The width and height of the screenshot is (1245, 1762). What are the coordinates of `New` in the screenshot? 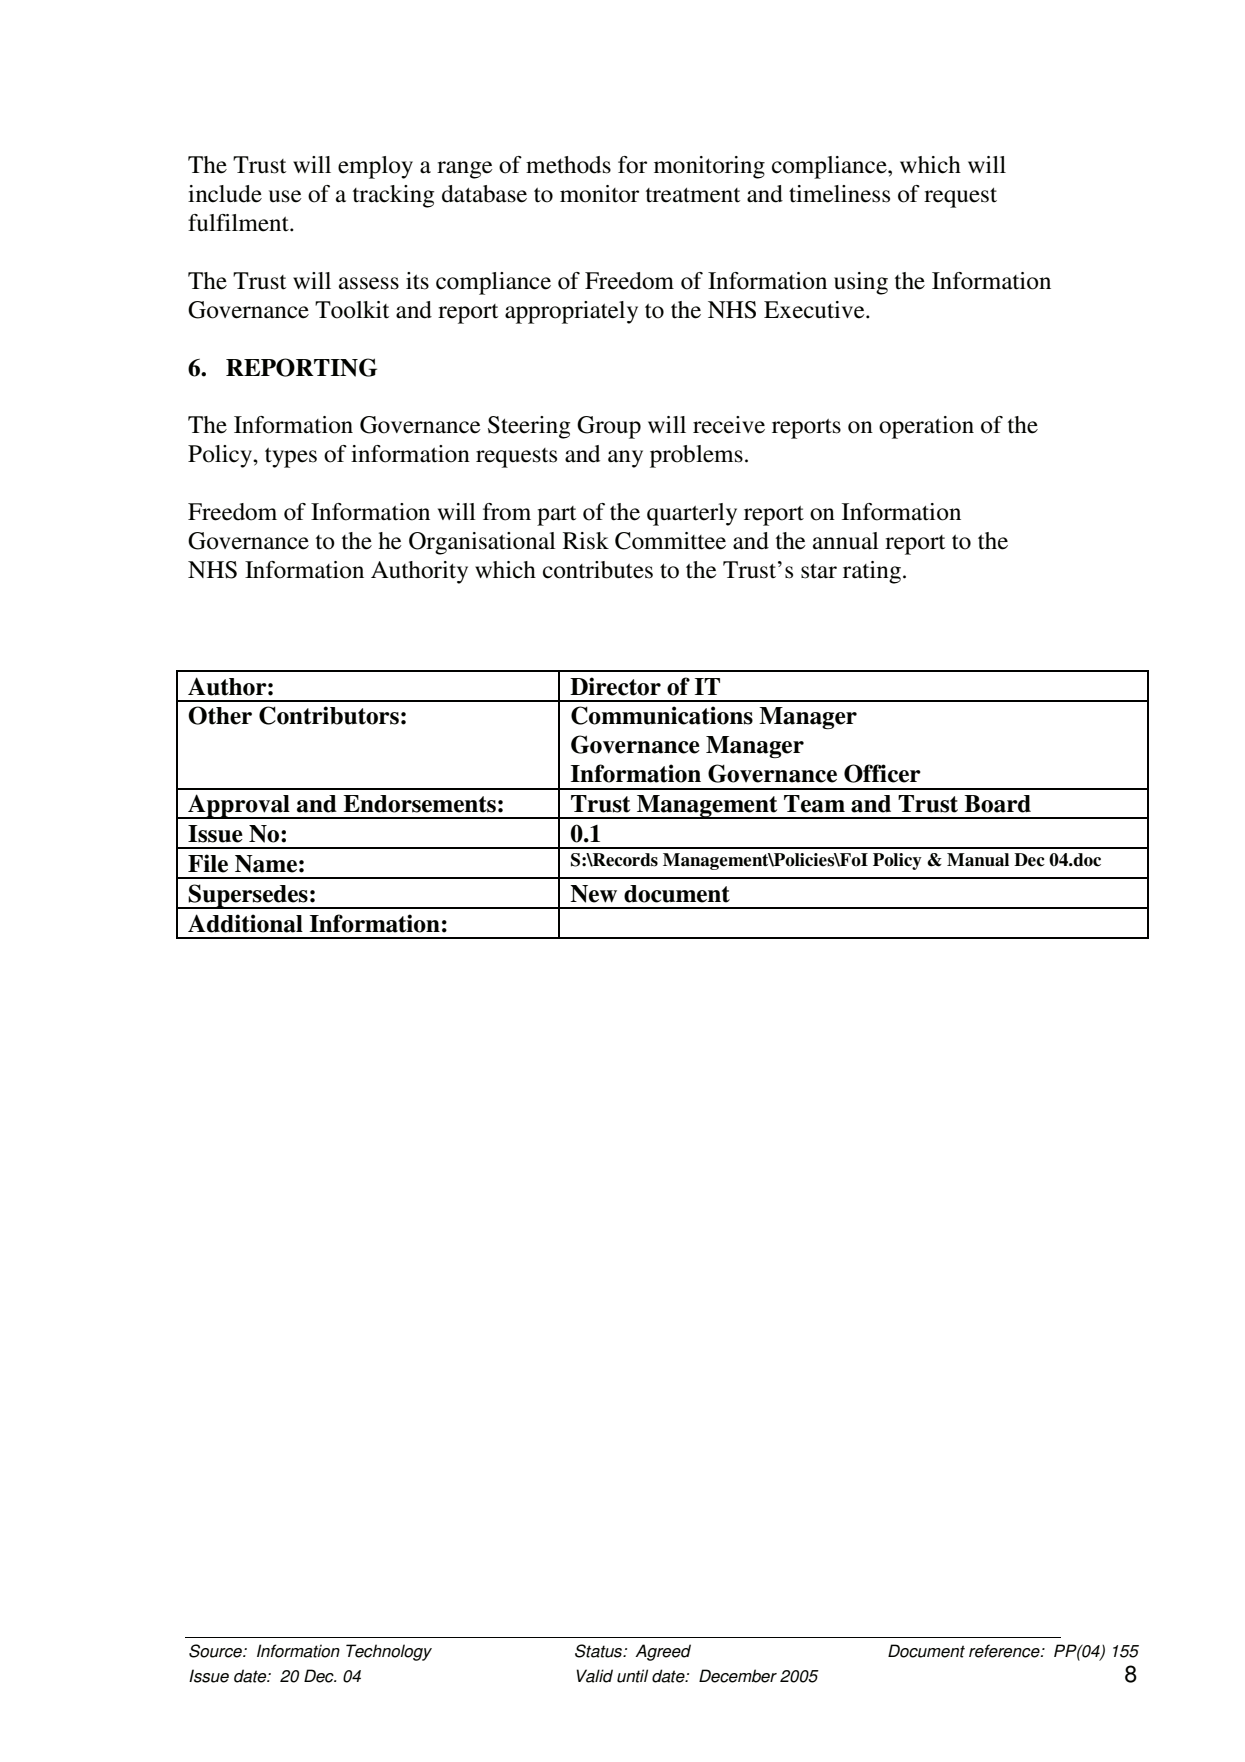 It's located at (593, 894).
